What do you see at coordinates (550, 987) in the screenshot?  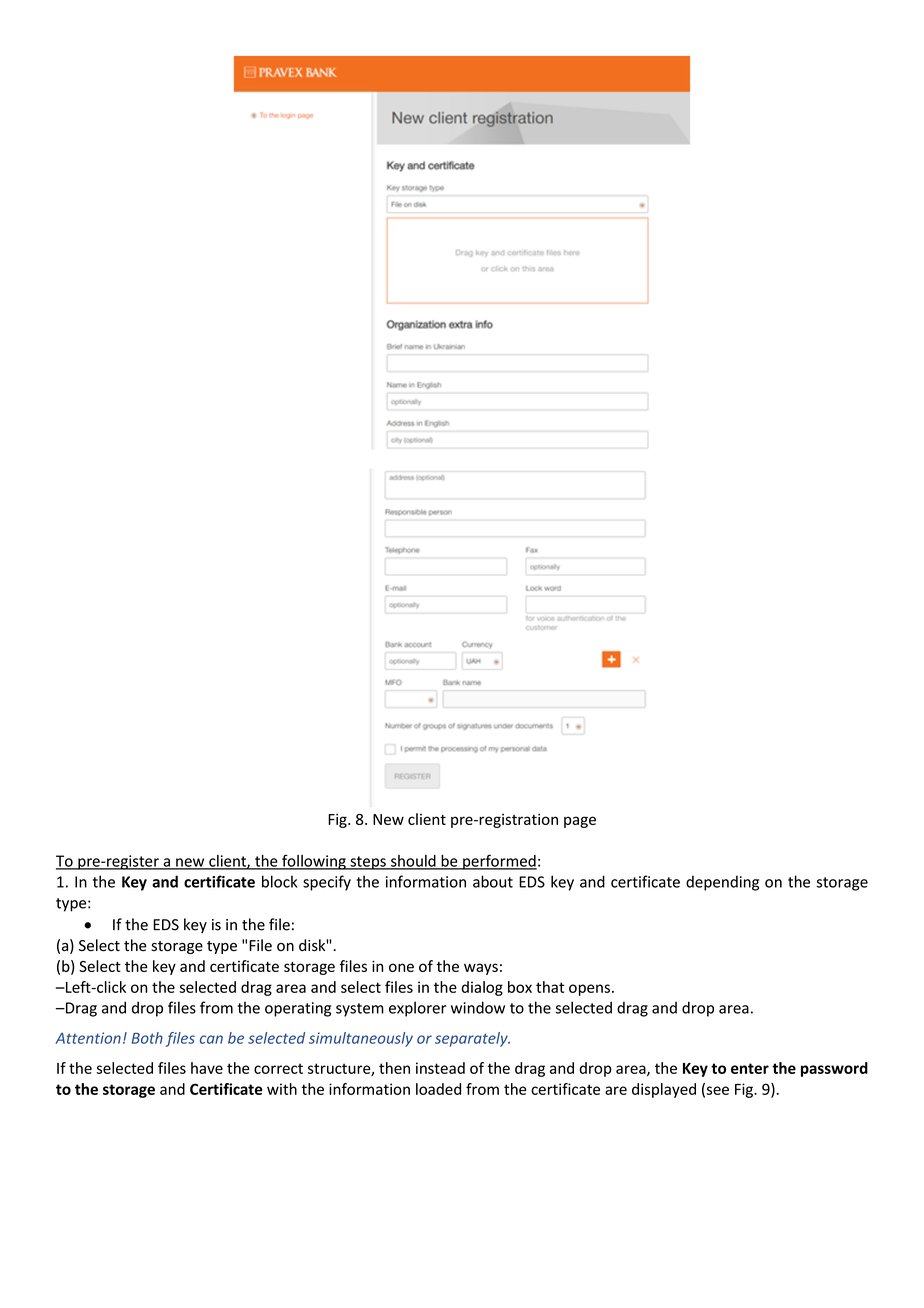 I see `that` at bounding box center [550, 987].
